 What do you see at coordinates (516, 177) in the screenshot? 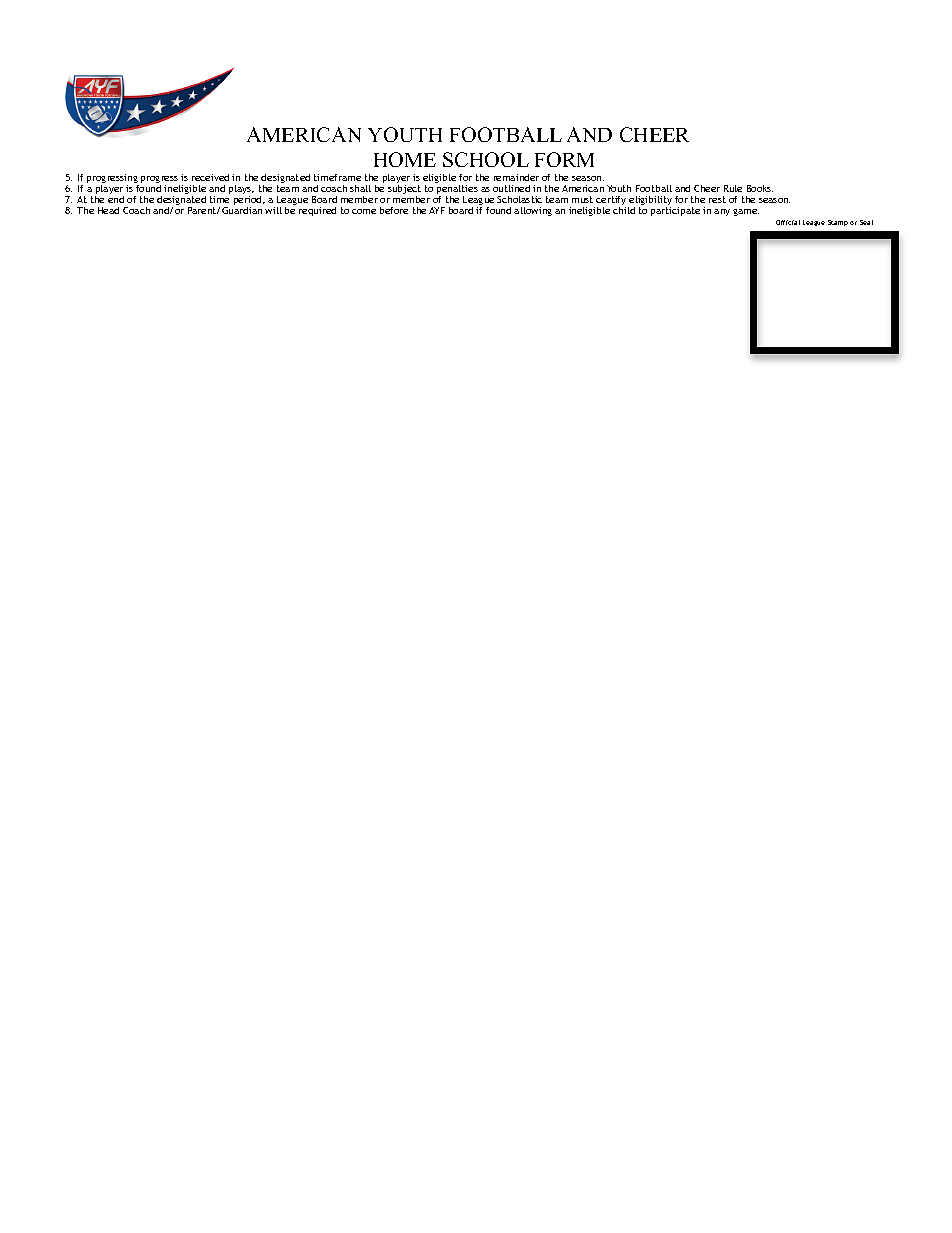
I see `remainder` at bounding box center [516, 177].
